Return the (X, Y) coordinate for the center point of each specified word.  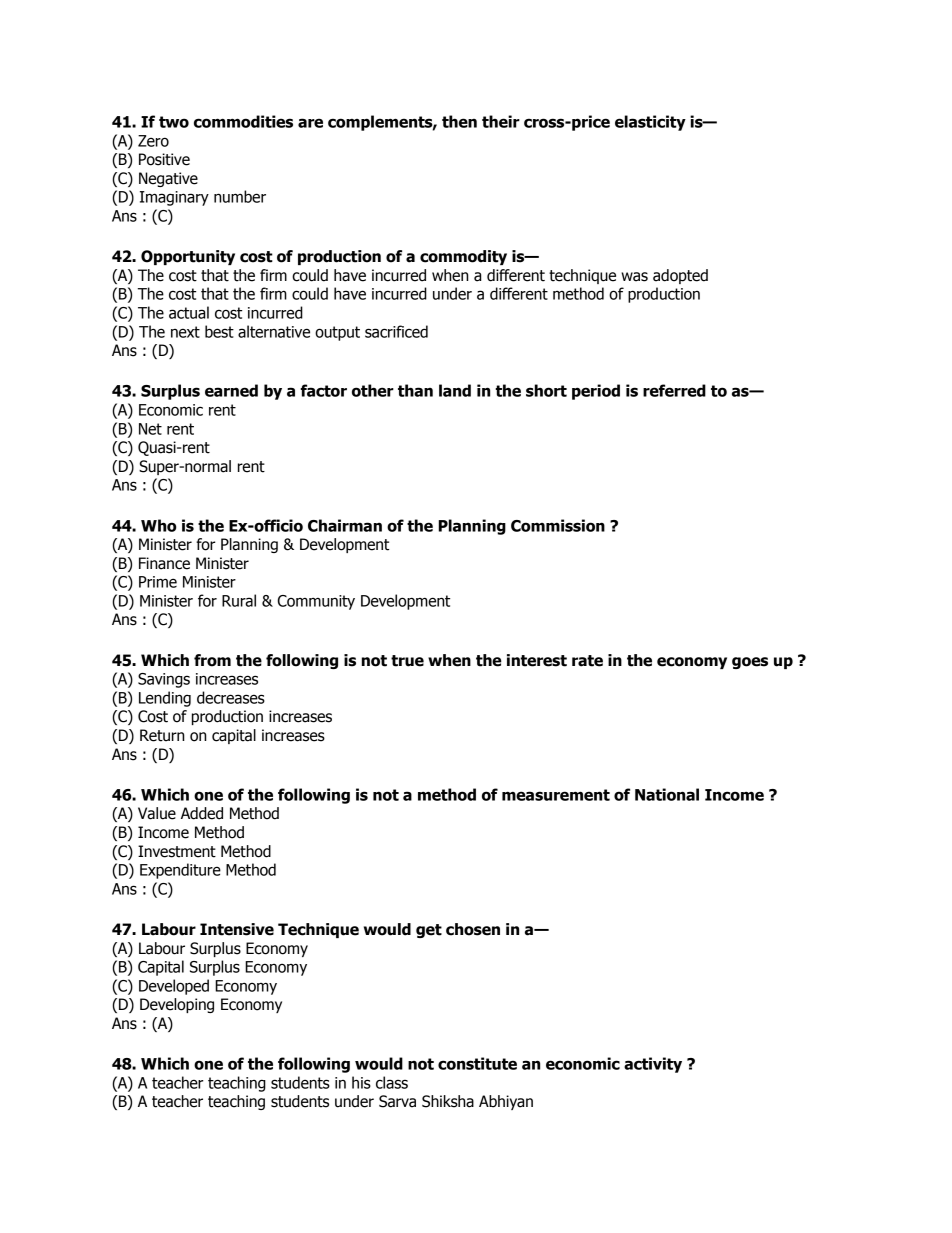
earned (231, 390)
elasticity (650, 123)
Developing (177, 1005)
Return (162, 735)
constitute (477, 1063)
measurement (556, 795)
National (667, 794)
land (455, 390)
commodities (243, 121)
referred (674, 390)
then (459, 121)
